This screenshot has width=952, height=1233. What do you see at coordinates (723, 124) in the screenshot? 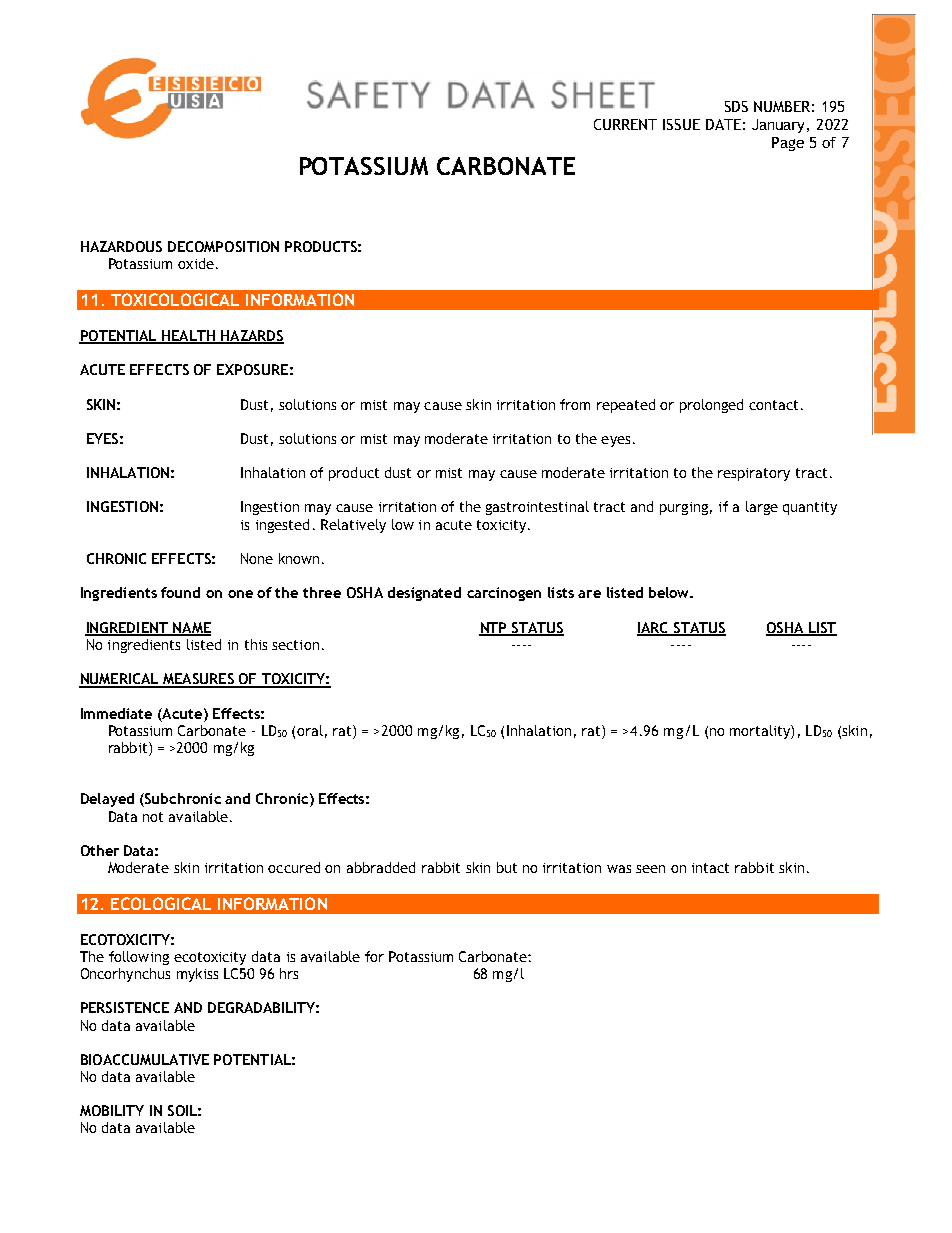
I see `DATE` at bounding box center [723, 124].
